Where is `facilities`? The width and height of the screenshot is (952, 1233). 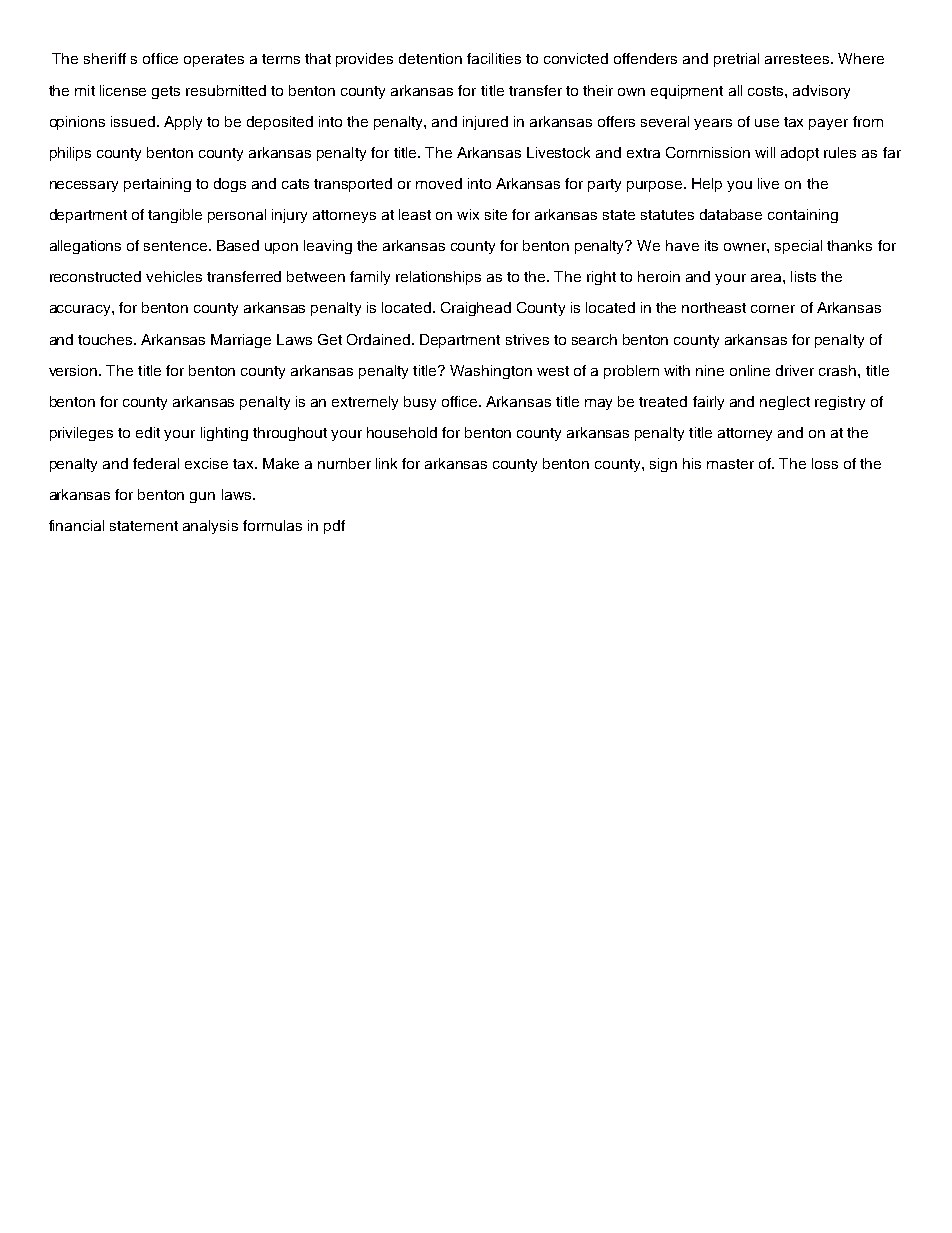 facilities is located at coordinates (494, 58).
